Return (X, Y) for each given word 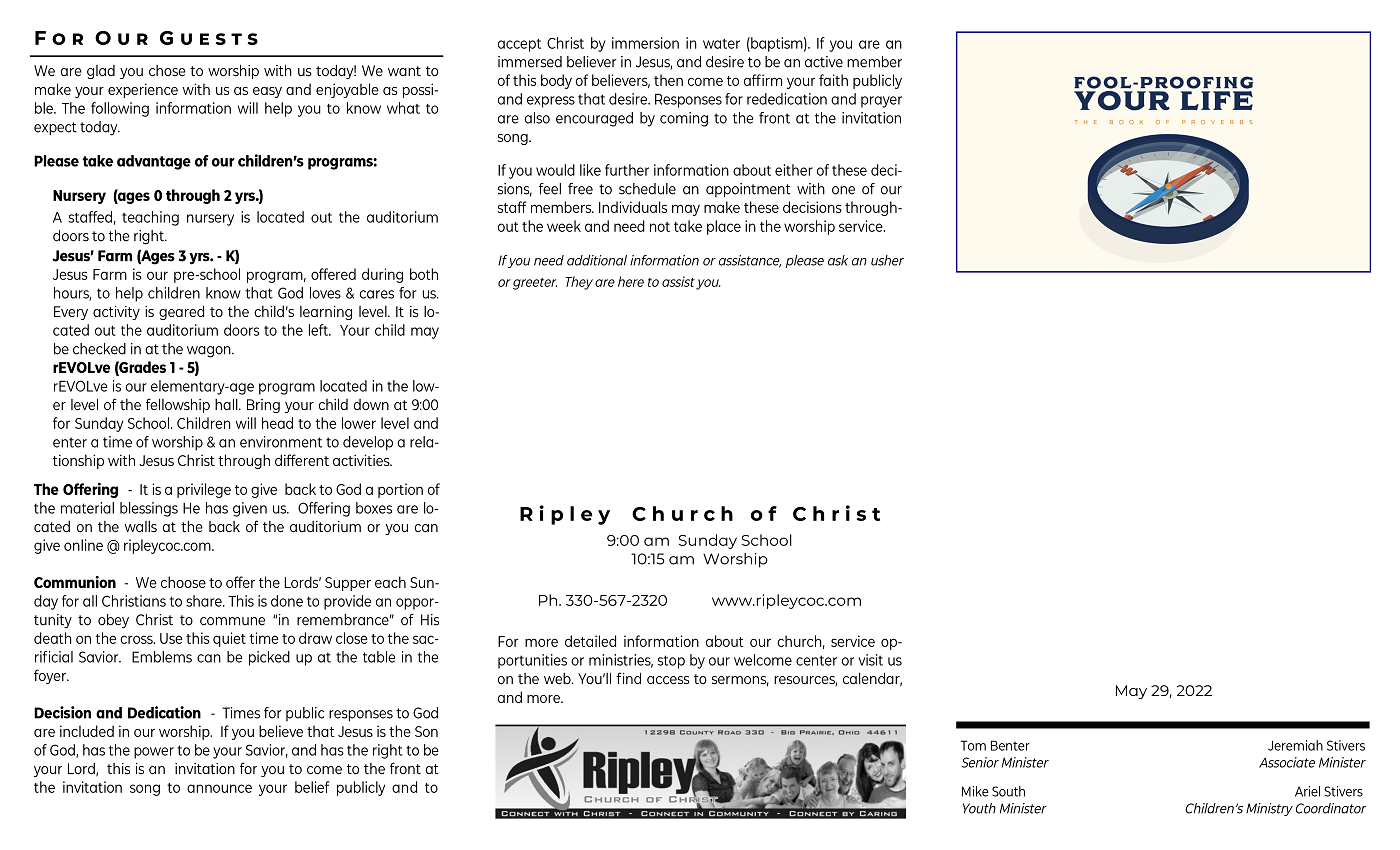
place (724, 227)
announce (219, 788)
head (277, 423)
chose (167, 70)
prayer (881, 102)
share (205, 601)
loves (325, 293)
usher (887, 260)
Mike (975, 791)
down (371, 404)
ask (838, 260)
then (668, 80)
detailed (590, 641)
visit (870, 660)
